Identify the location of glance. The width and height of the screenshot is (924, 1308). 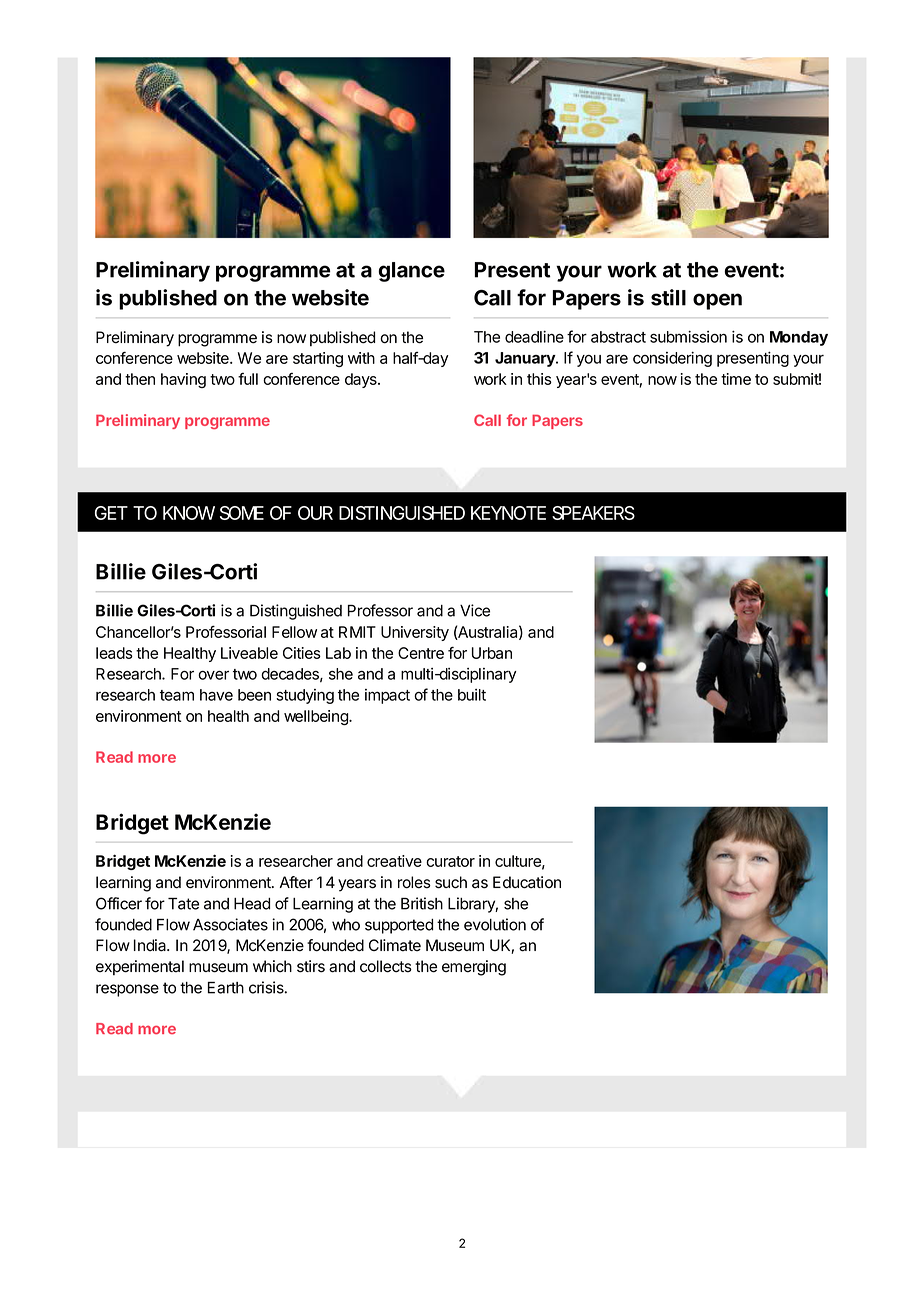
(412, 272).
